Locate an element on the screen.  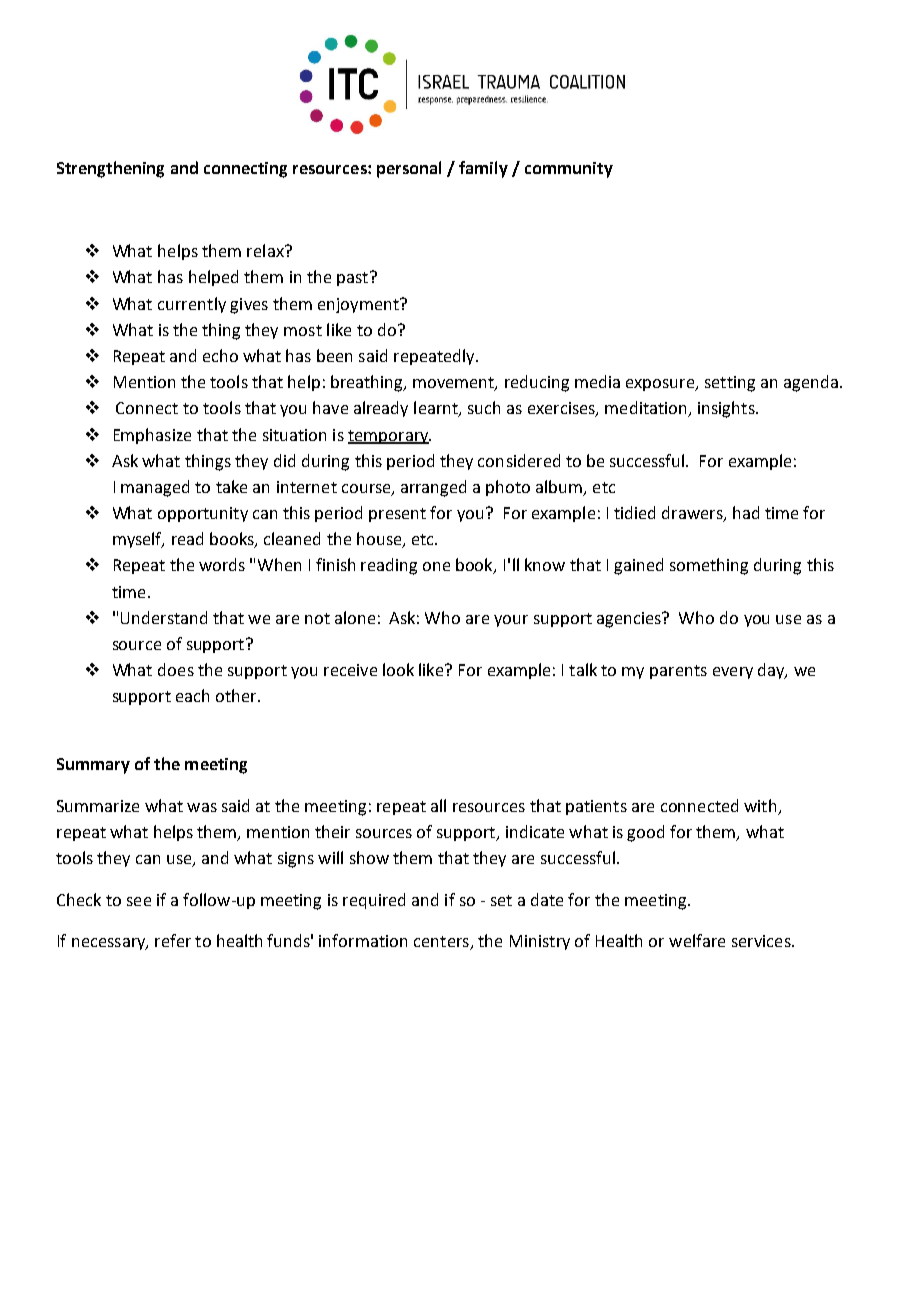
refer is located at coordinates (173, 940).
